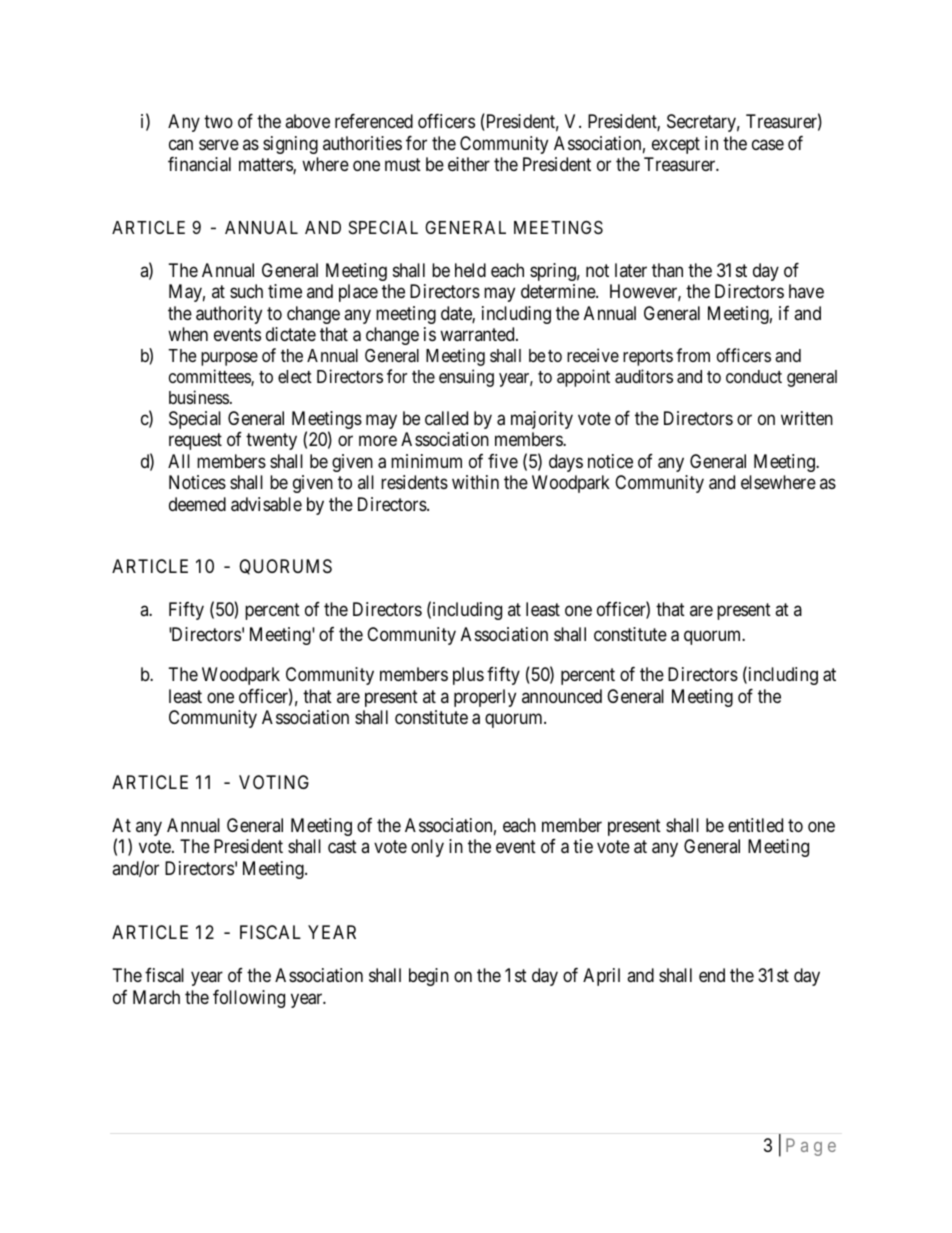 This screenshot has width=952, height=1233. Describe the element at coordinates (562, 696) in the screenshot. I see `announced` at that location.
